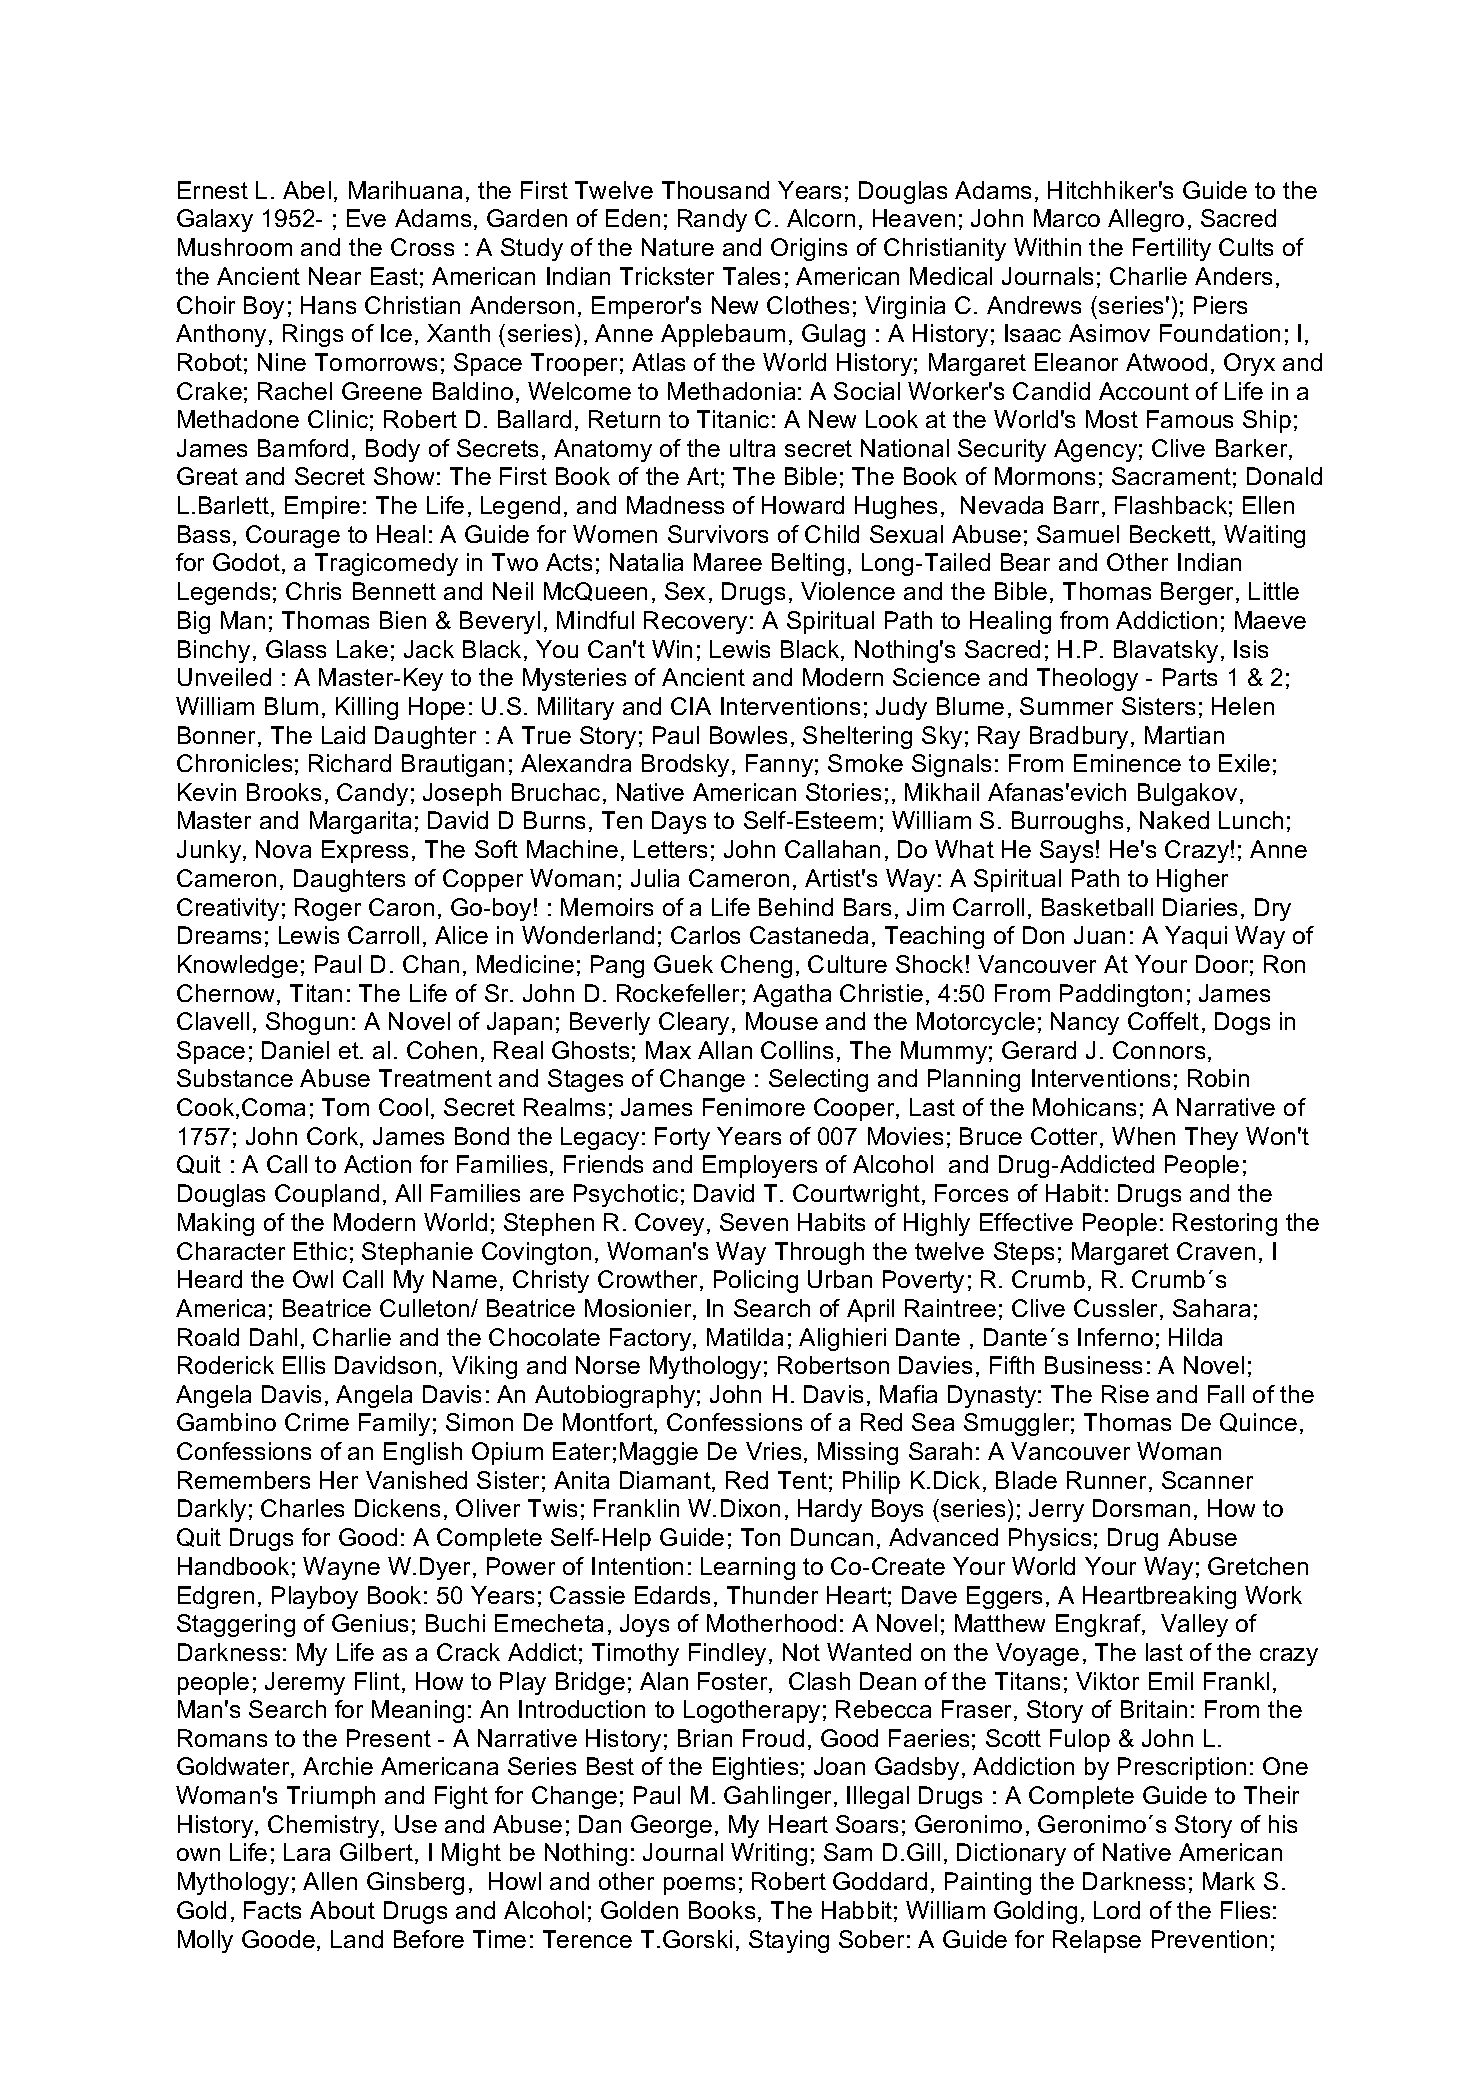 The width and height of the screenshot is (1483, 2099). I want to click on Brodsky, so click(685, 765).
